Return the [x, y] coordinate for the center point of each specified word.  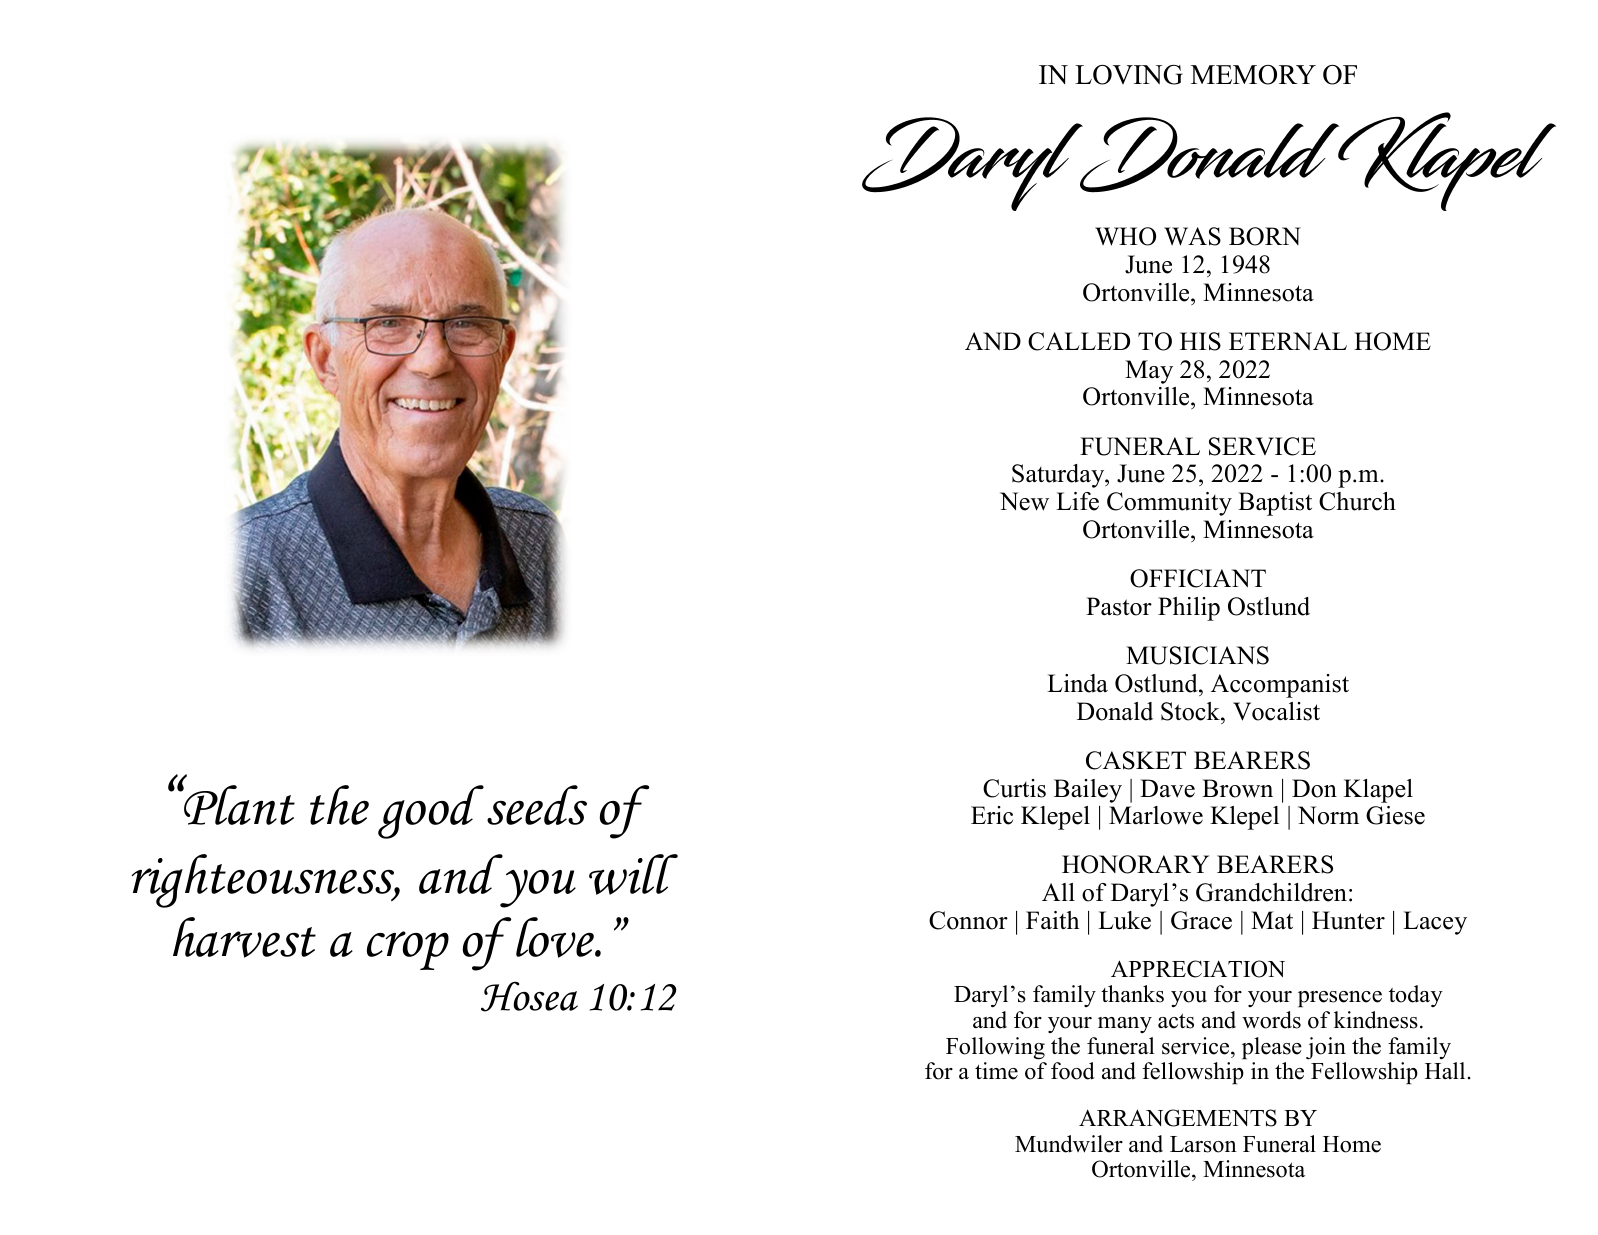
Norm [1328, 815]
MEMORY [1253, 75]
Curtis [1014, 788]
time [996, 1071]
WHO [1125, 236]
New [1024, 501]
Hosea [529, 996]
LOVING [1129, 75]
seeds [537, 805]
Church [1357, 501]
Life [1077, 501]
